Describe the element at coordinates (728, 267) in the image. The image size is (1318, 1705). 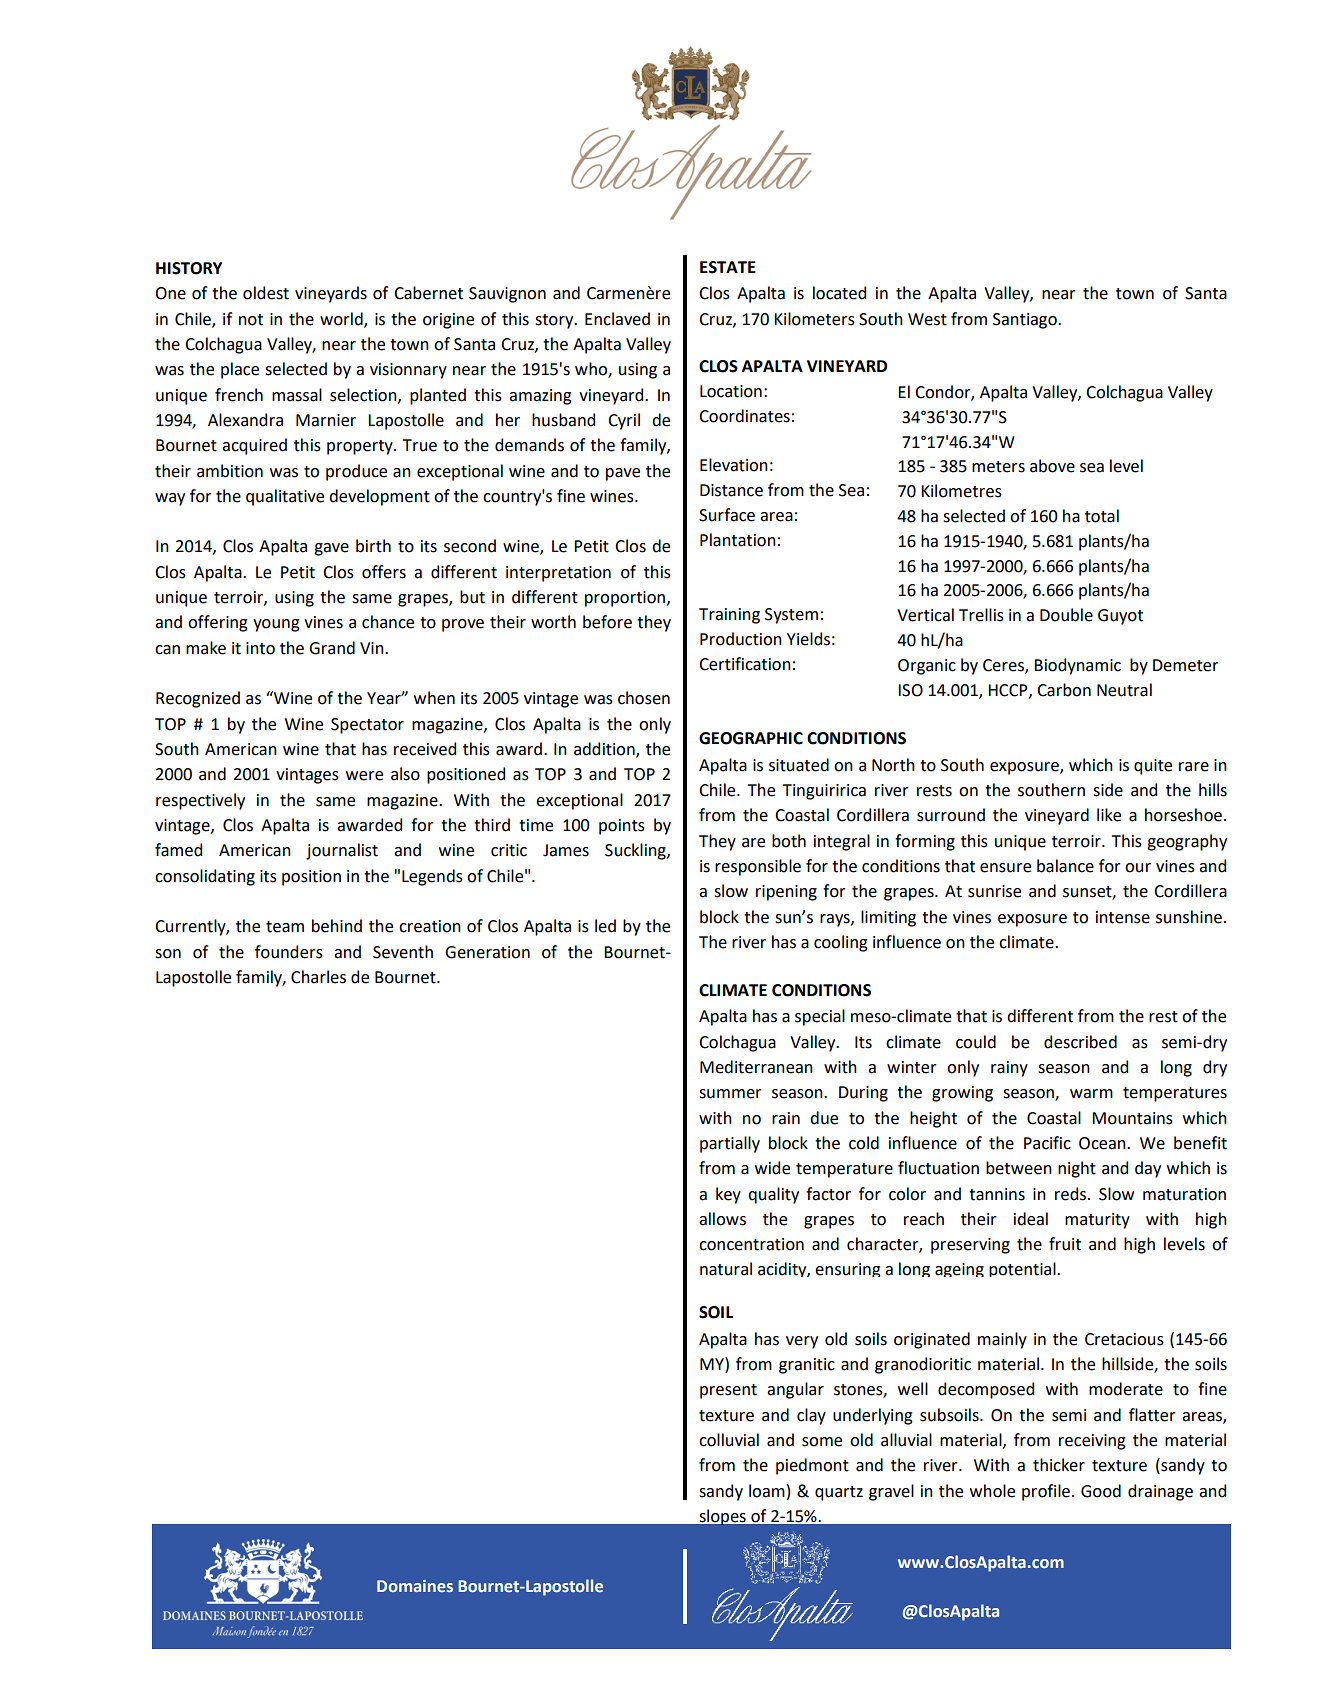
I see `ESTATE` at that location.
